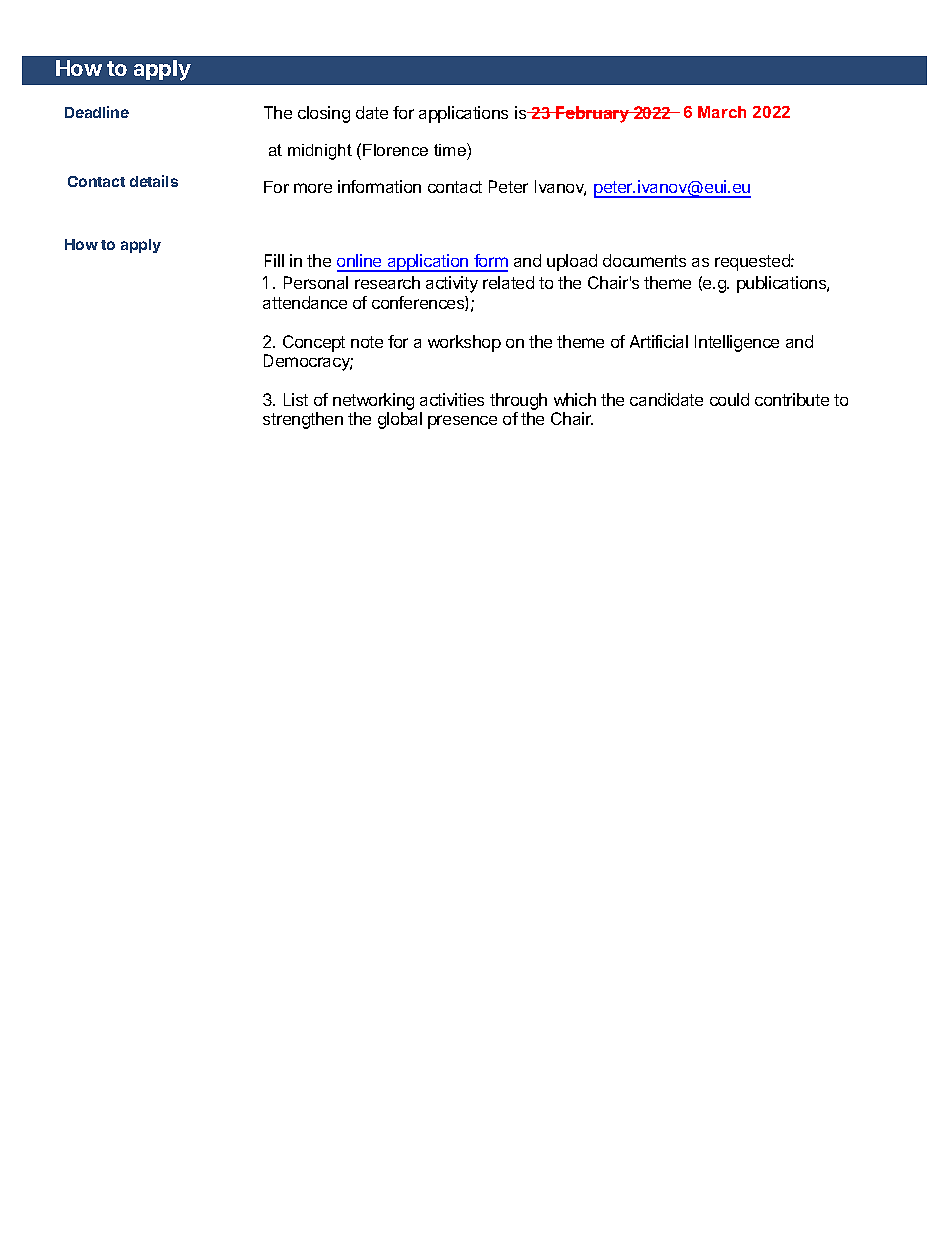 The image size is (952, 1233). I want to click on documents, so click(644, 260).
